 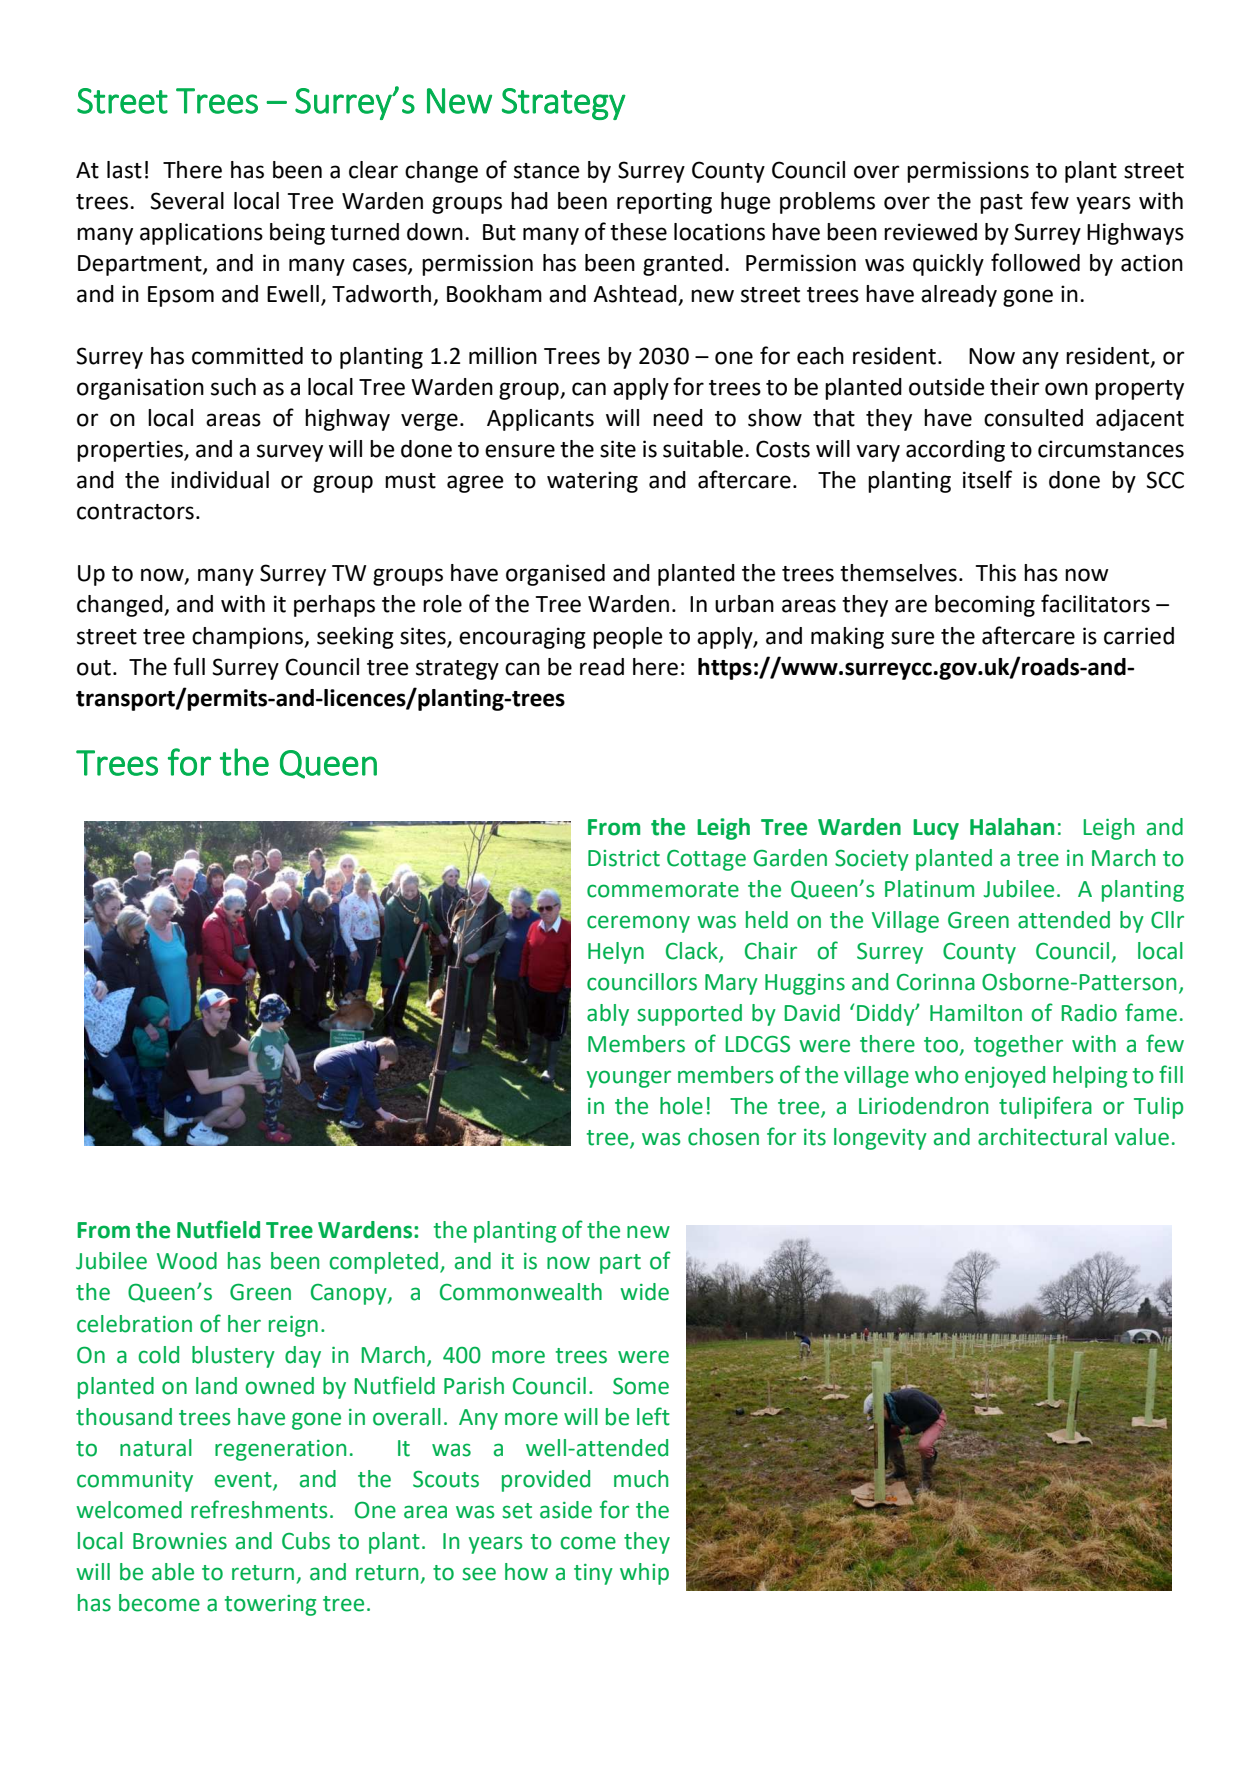 I want to click on facilitators, so click(x=1095, y=603).
